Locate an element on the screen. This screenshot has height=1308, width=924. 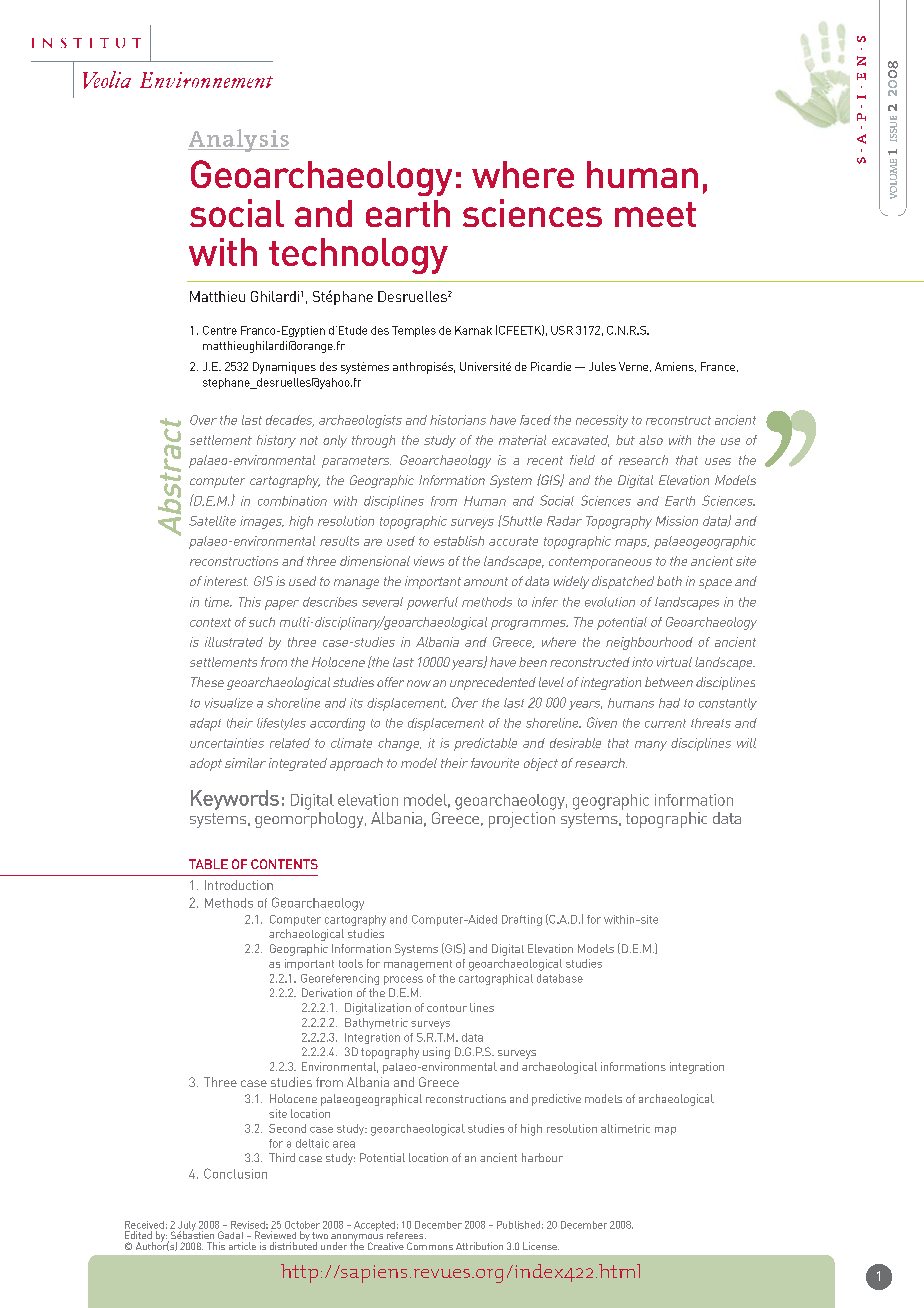
technology is located at coordinates (358, 256).
